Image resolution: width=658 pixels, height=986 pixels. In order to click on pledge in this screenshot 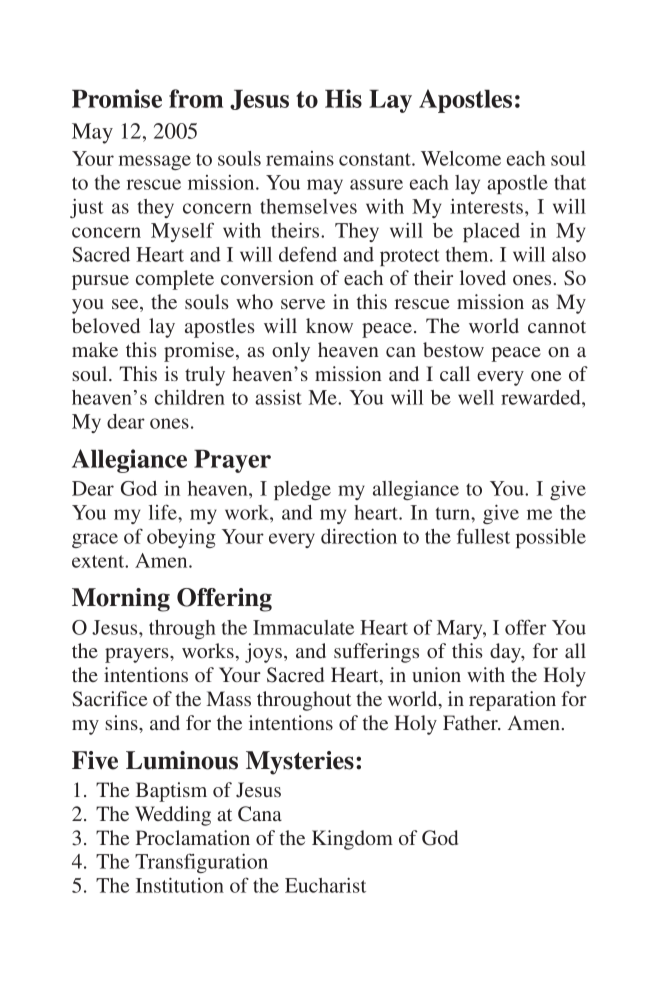, I will do `click(302, 490)`.
